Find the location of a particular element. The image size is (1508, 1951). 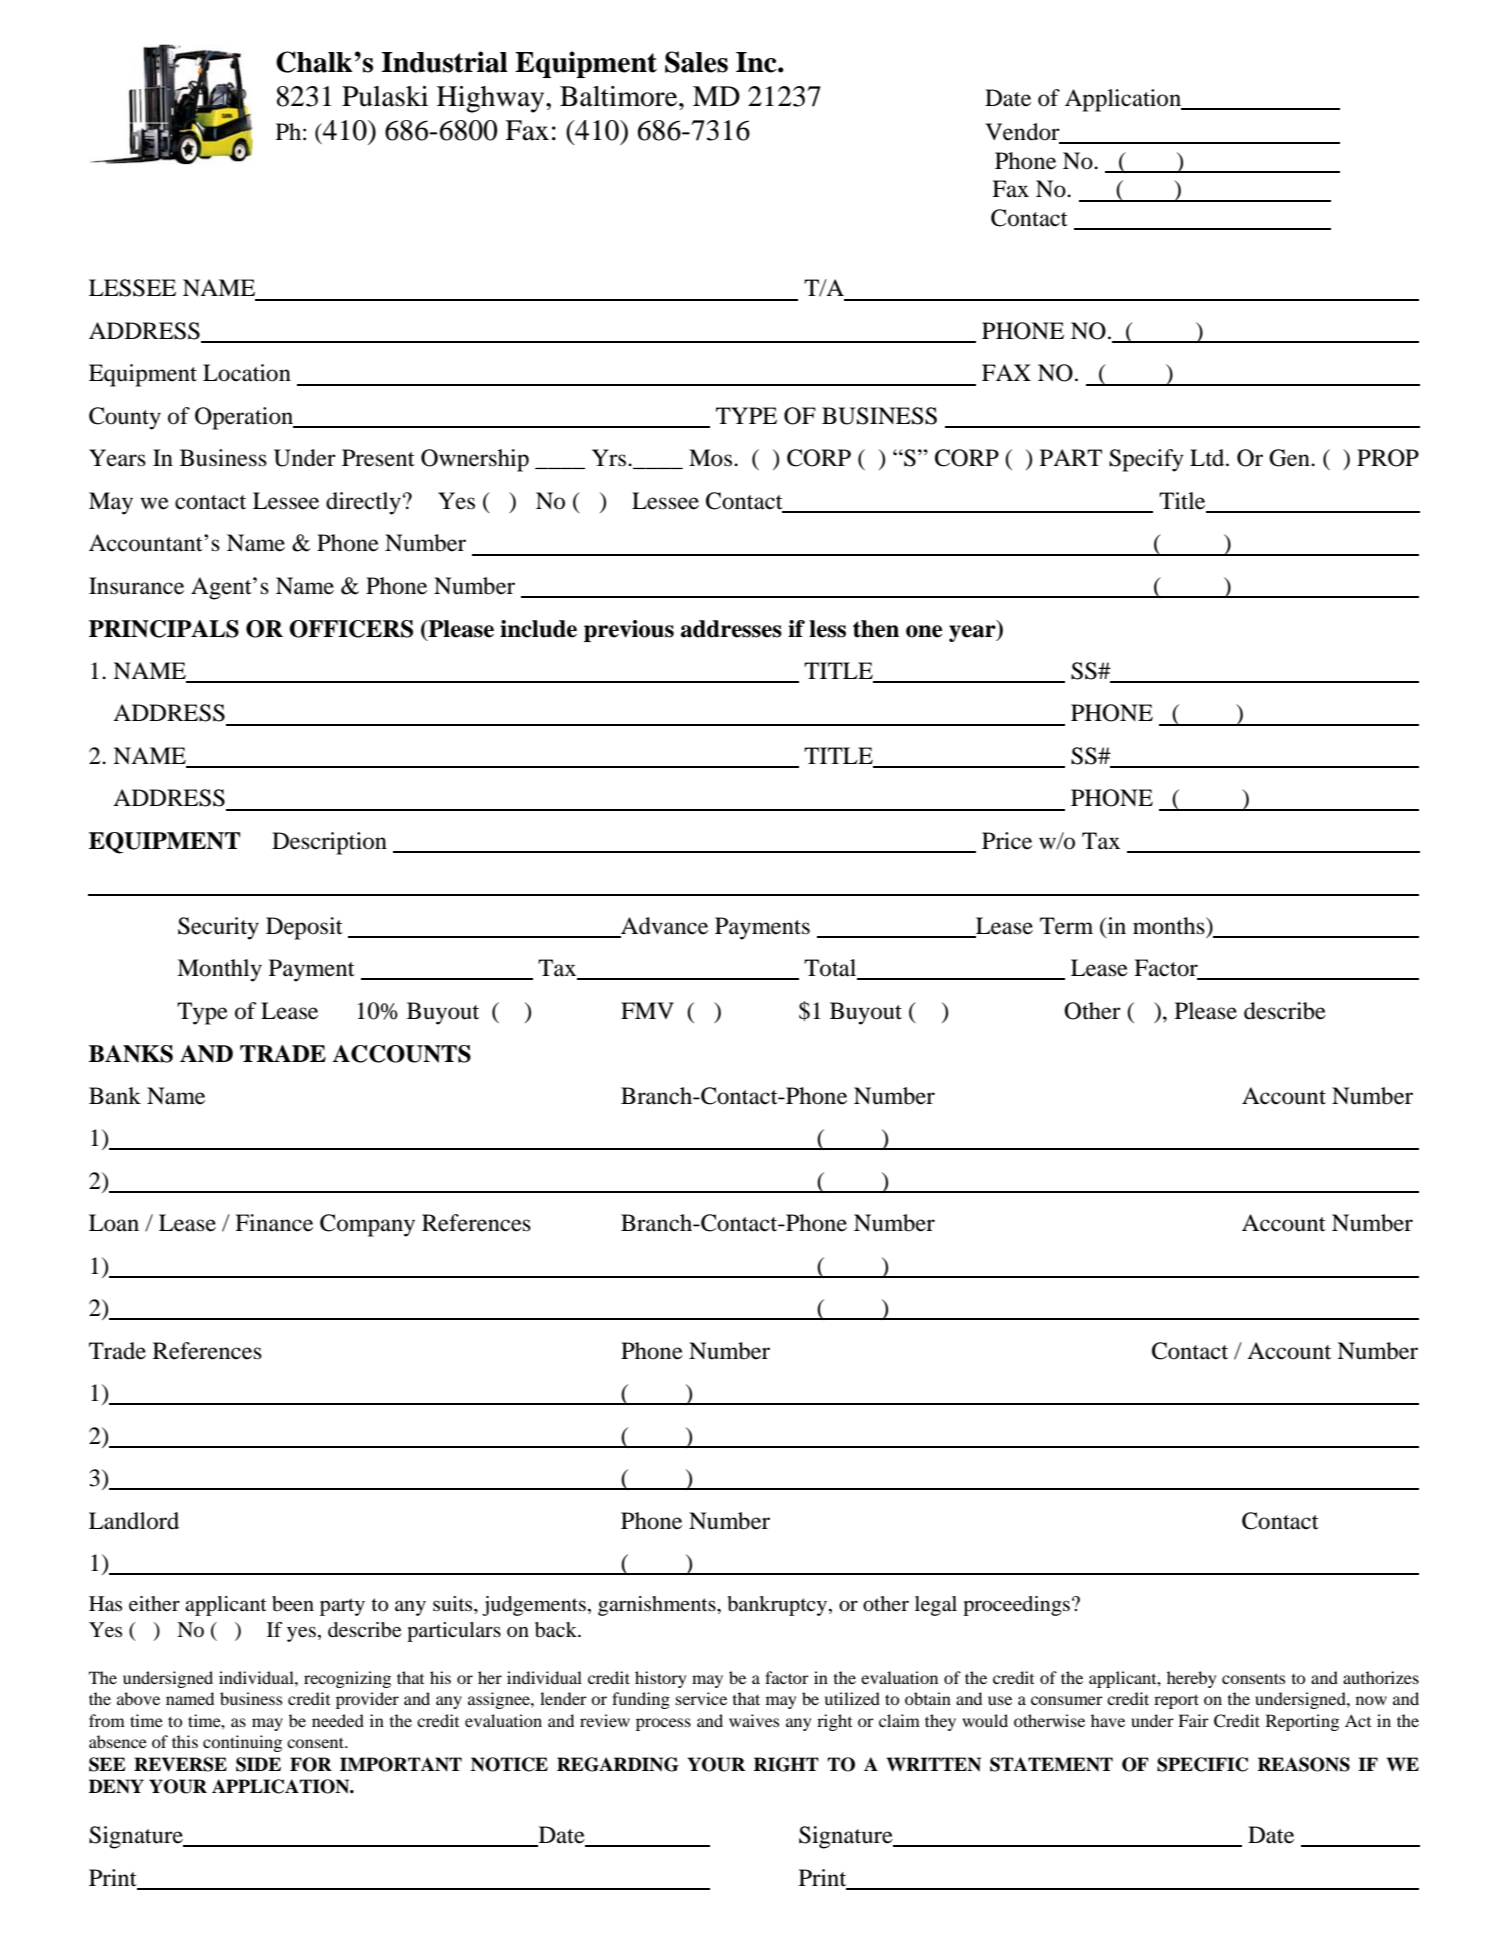

Pulaski is located at coordinates (385, 96).
